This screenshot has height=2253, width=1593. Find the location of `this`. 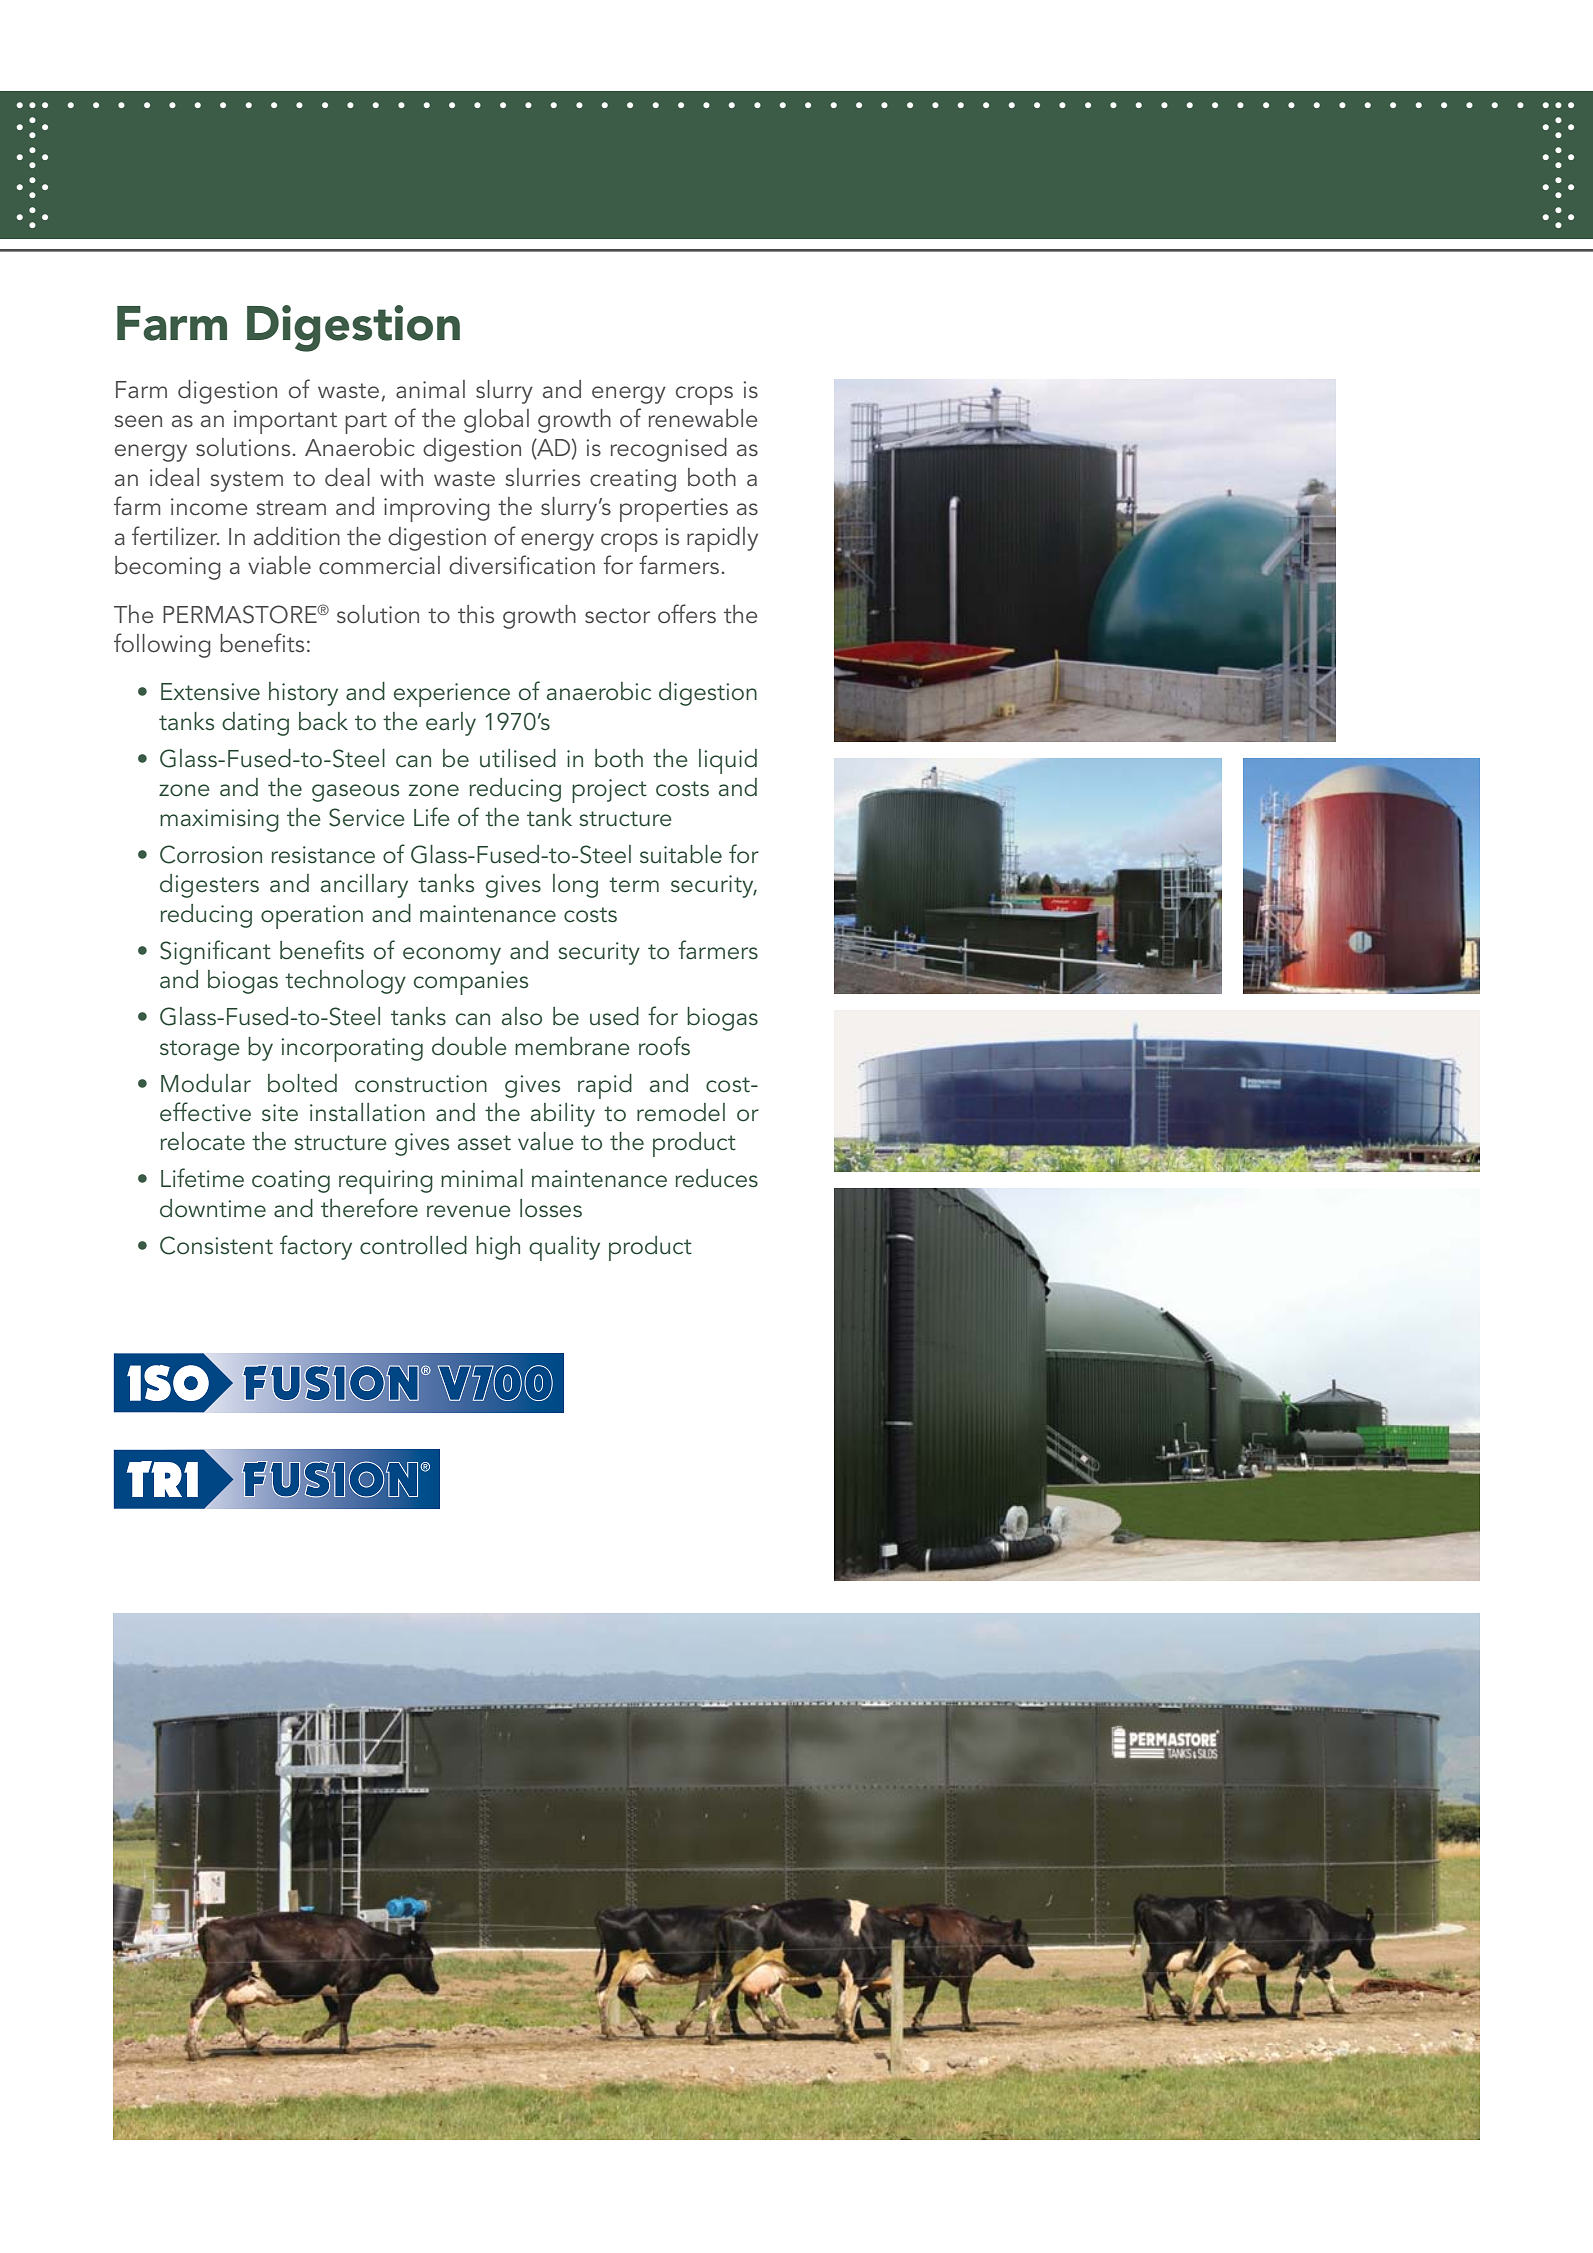

this is located at coordinates (476, 614).
